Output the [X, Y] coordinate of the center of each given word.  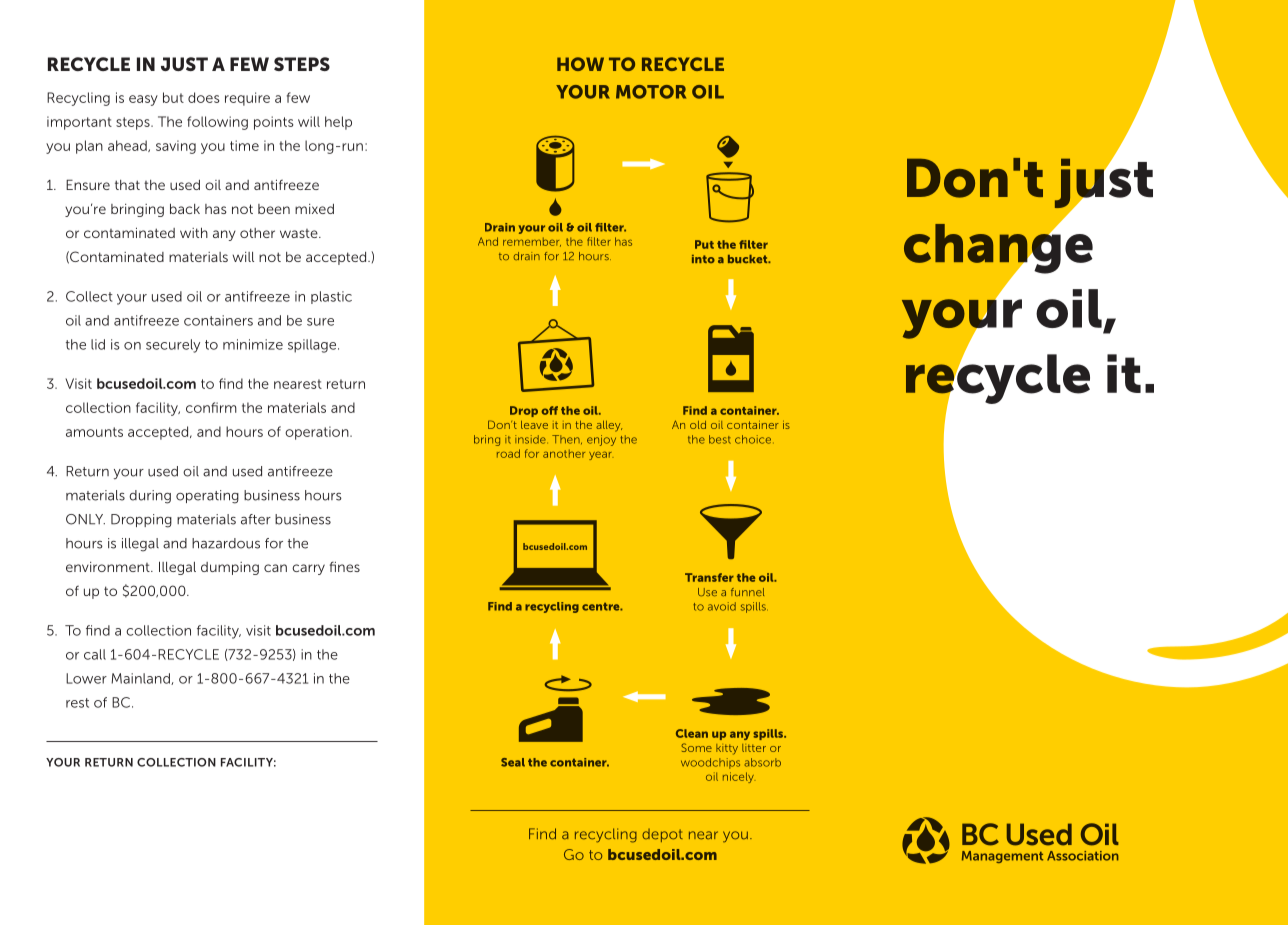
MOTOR [651, 92]
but [173, 97]
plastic [331, 297]
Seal [513, 762]
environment [109, 567]
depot [662, 835]
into [703, 259]
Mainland [141, 679]
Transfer [709, 577]
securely [173, 346]
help [338, 123]
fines [345, 566]
